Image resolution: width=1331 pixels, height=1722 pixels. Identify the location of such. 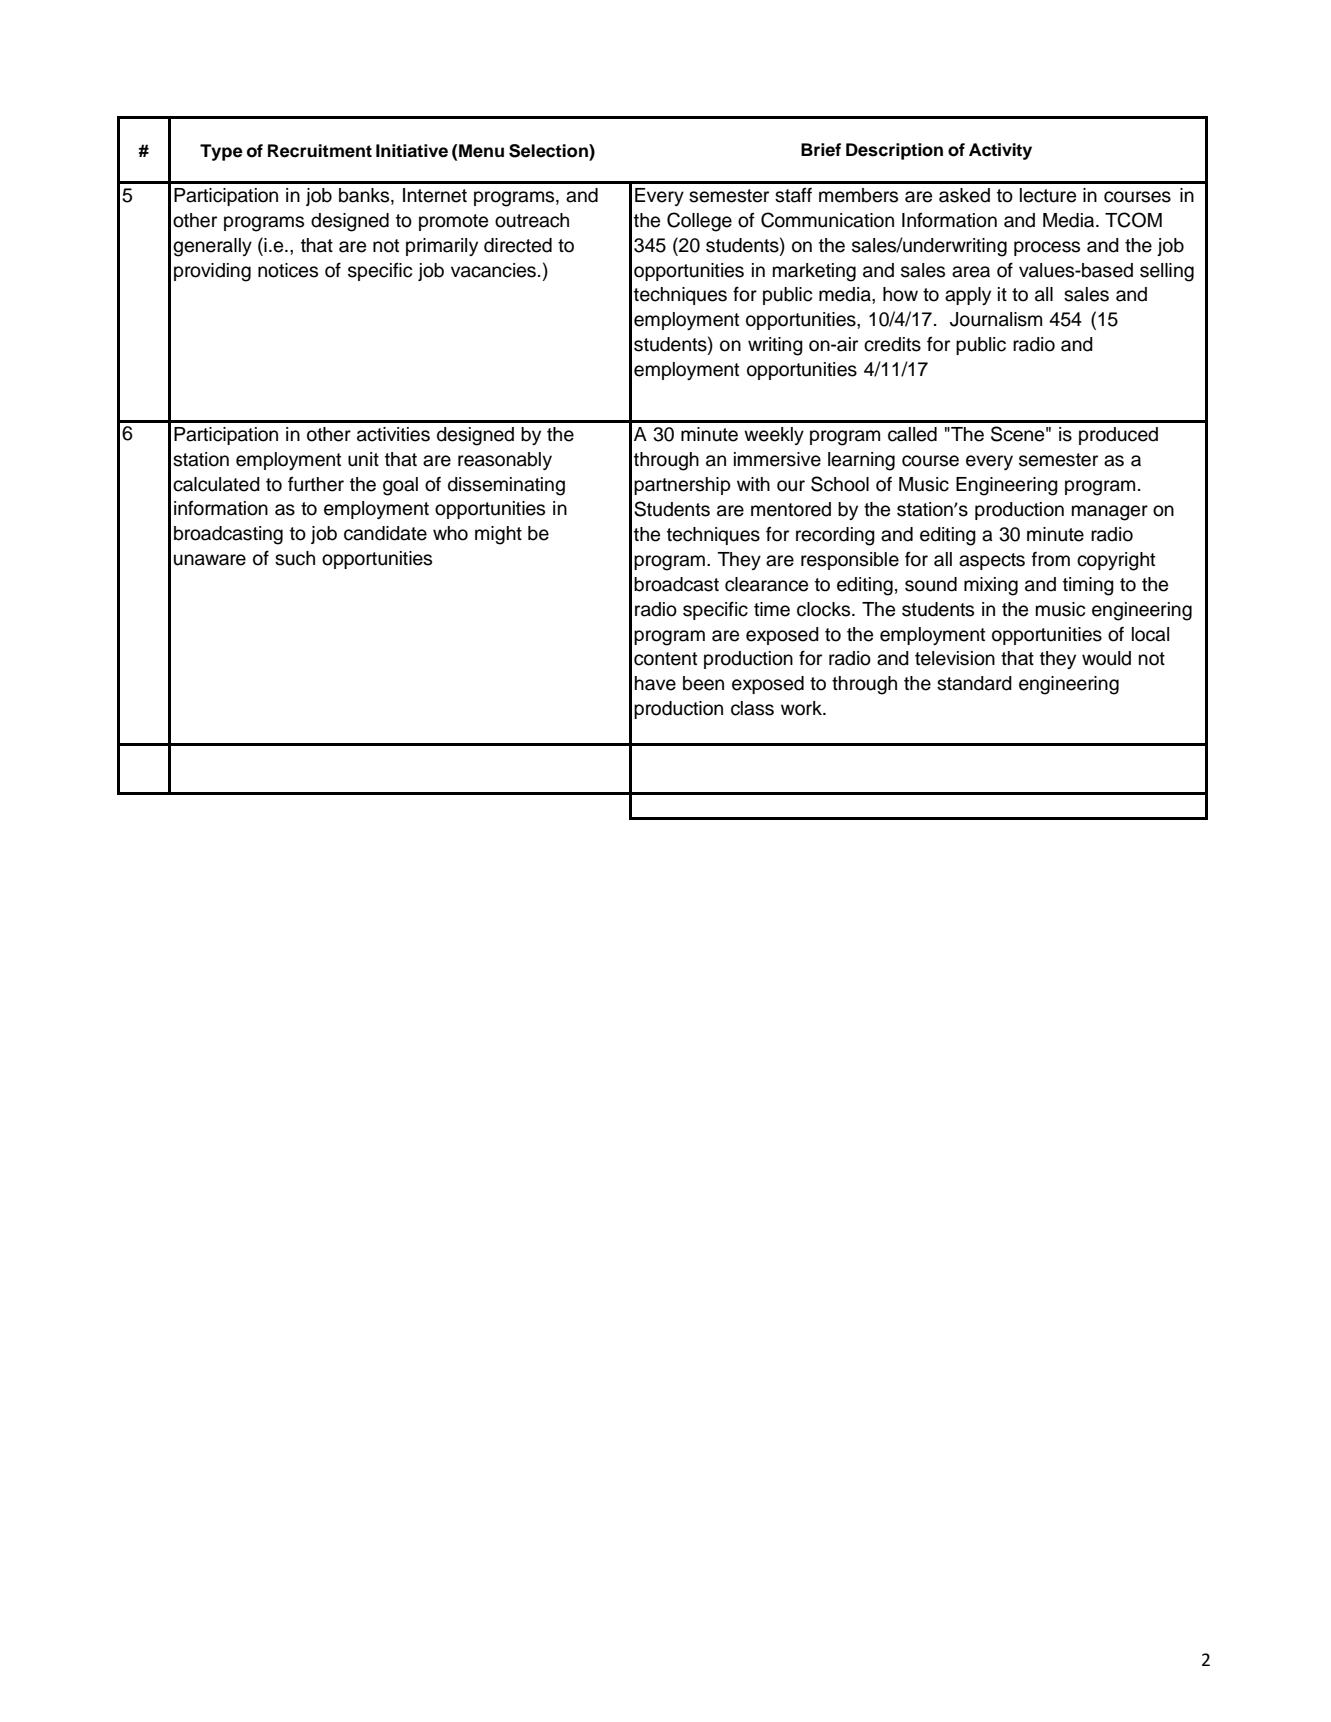
(295, 558).
